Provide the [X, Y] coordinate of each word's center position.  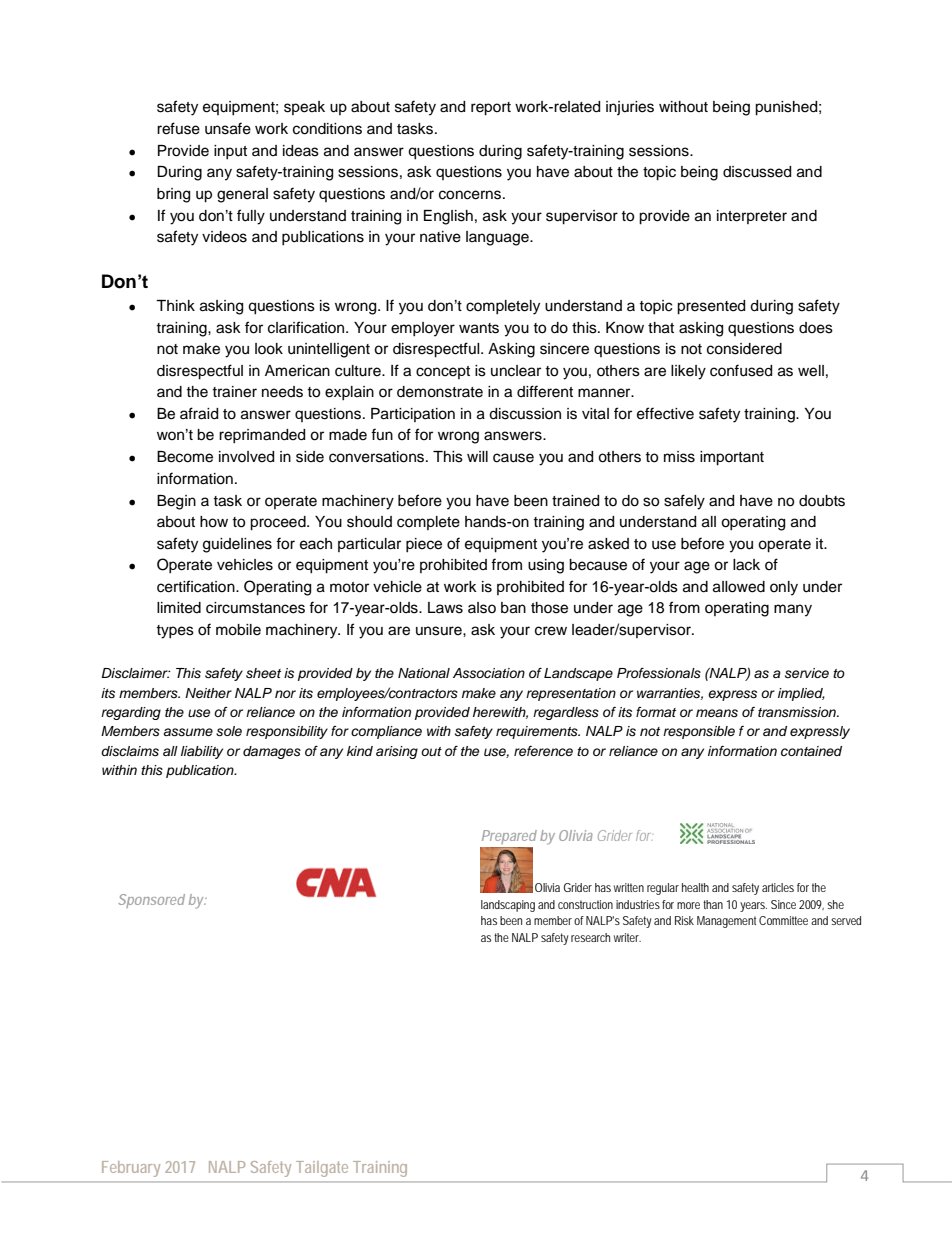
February [131, 1169]
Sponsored [151, 901]
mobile [238, 630]
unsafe [228, 128]
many [793, 610]
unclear [516, 371]
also [482, 608]
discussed [757, 172]
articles [778, 887]
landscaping [508, 906]
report [491, 109]
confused [741, 370]
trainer [234, 392]
